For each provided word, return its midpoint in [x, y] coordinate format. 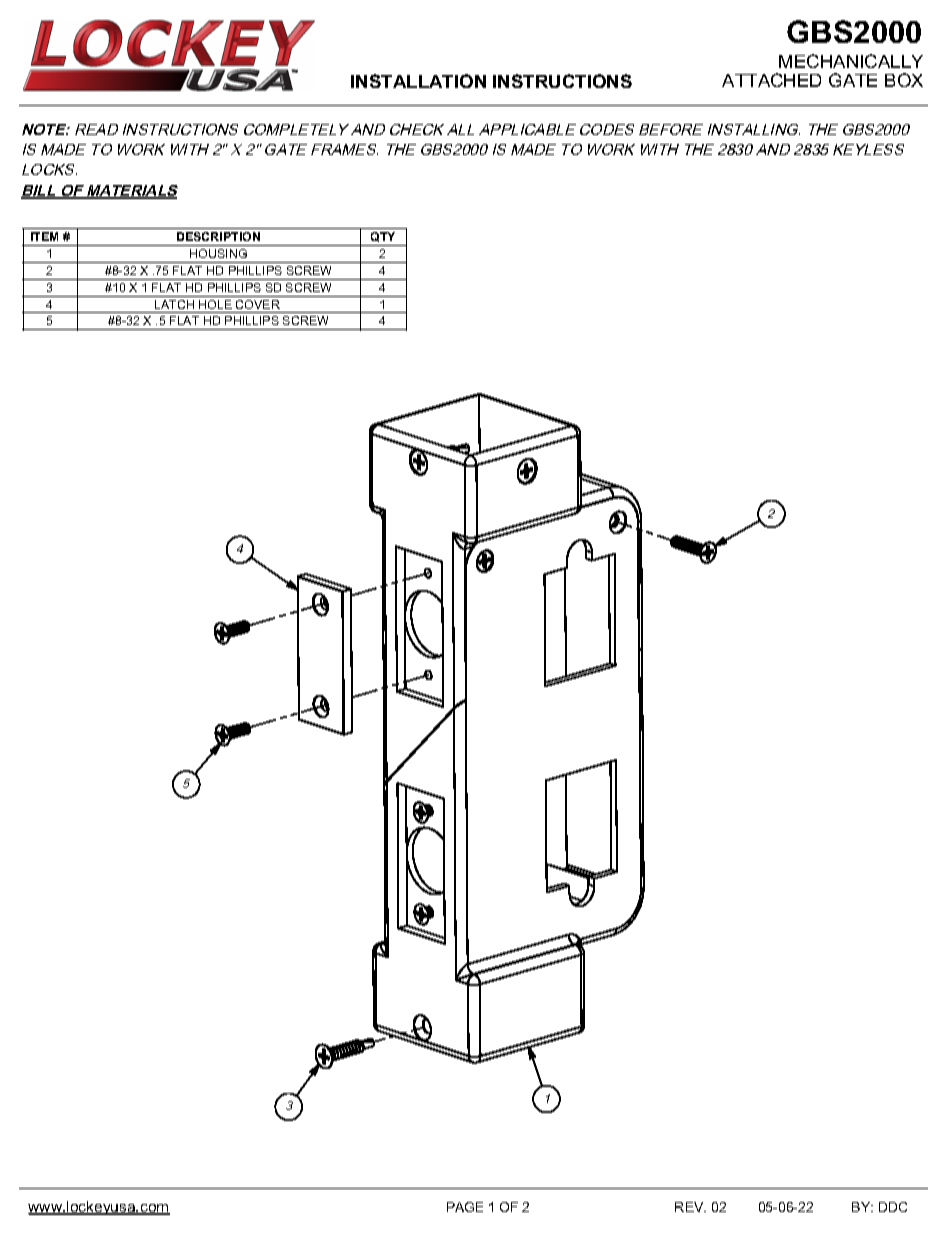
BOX [904, 80]
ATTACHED [771, 80]
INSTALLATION [418, 81]
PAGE [465, 1207]
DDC [893, 1207]
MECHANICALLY [851, 61]
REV [690, 1207]
